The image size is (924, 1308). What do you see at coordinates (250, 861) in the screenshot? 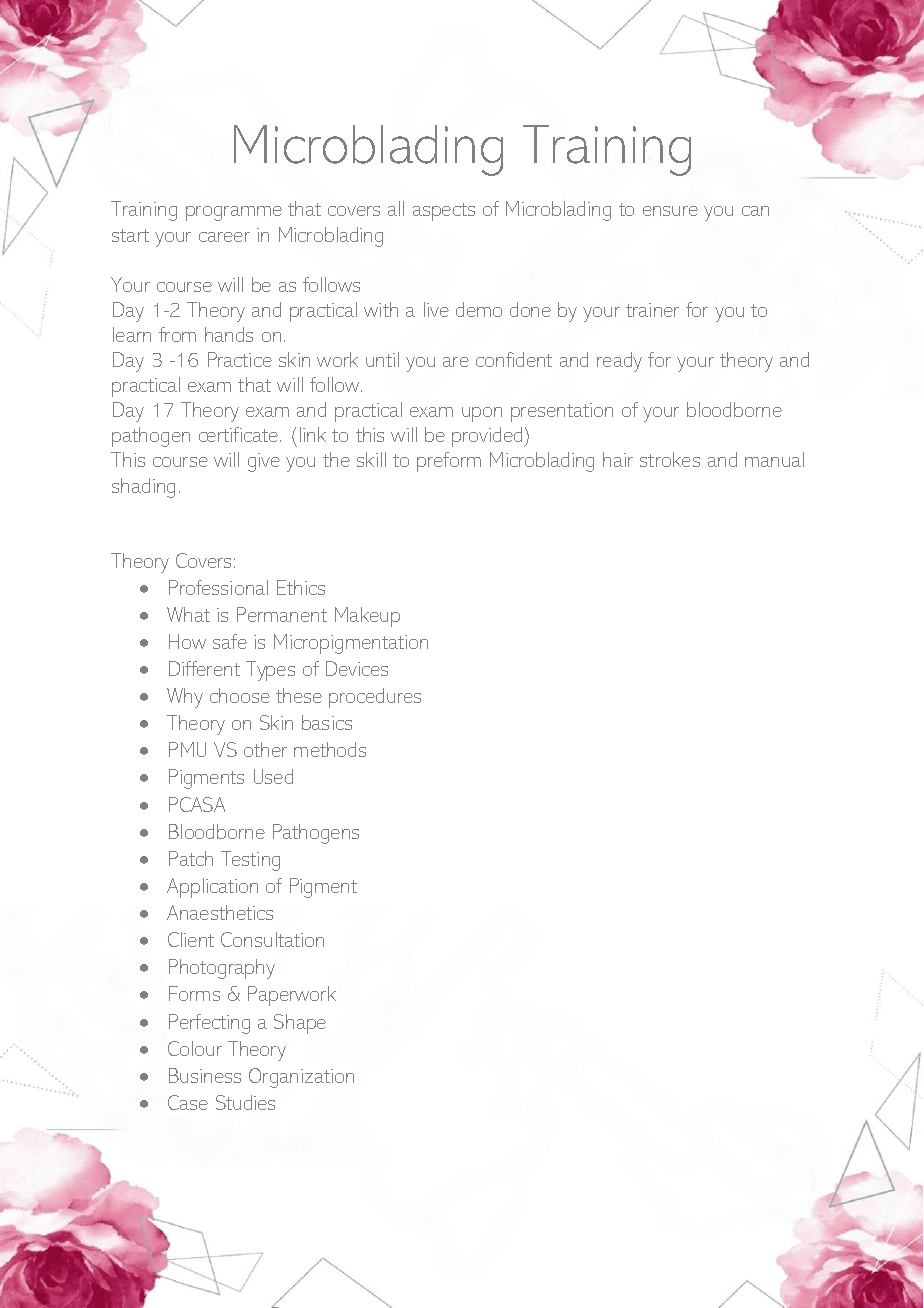
I see `Testing` at bounding box center [250, 861].
